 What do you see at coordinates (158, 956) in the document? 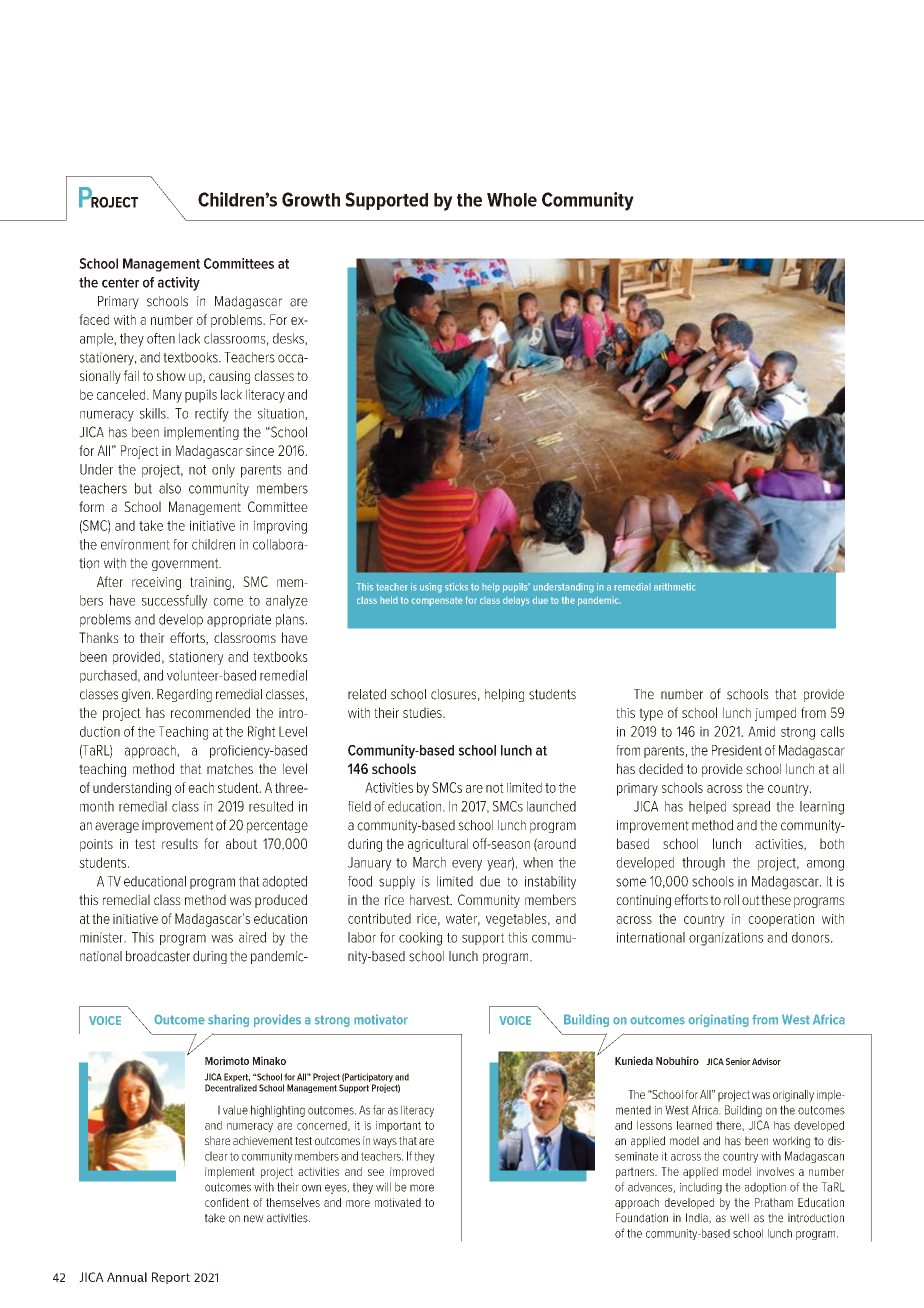
I see `broadcaster` at bounding box center [158, 956].
